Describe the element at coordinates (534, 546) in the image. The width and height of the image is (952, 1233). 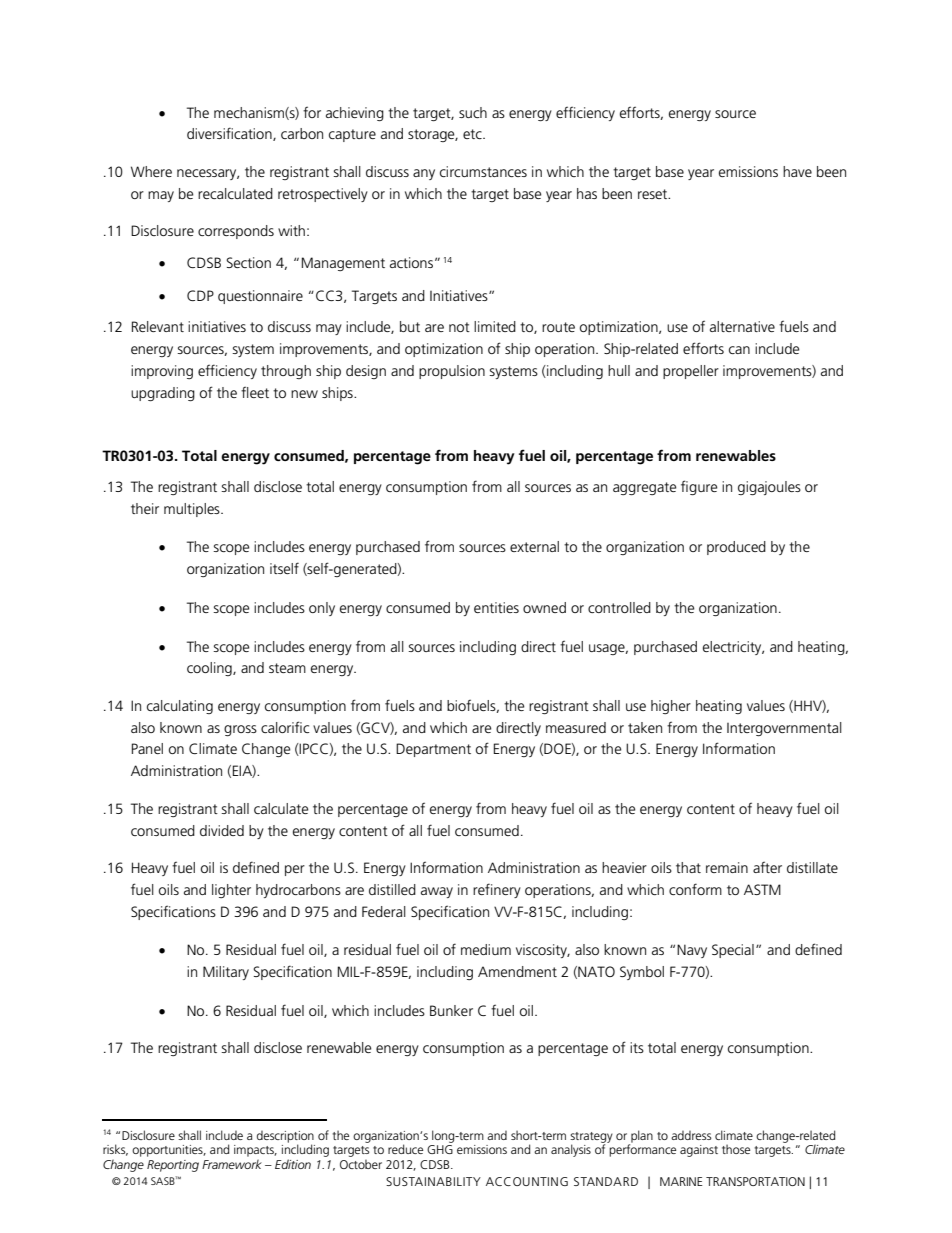
I see `external` at that location.
